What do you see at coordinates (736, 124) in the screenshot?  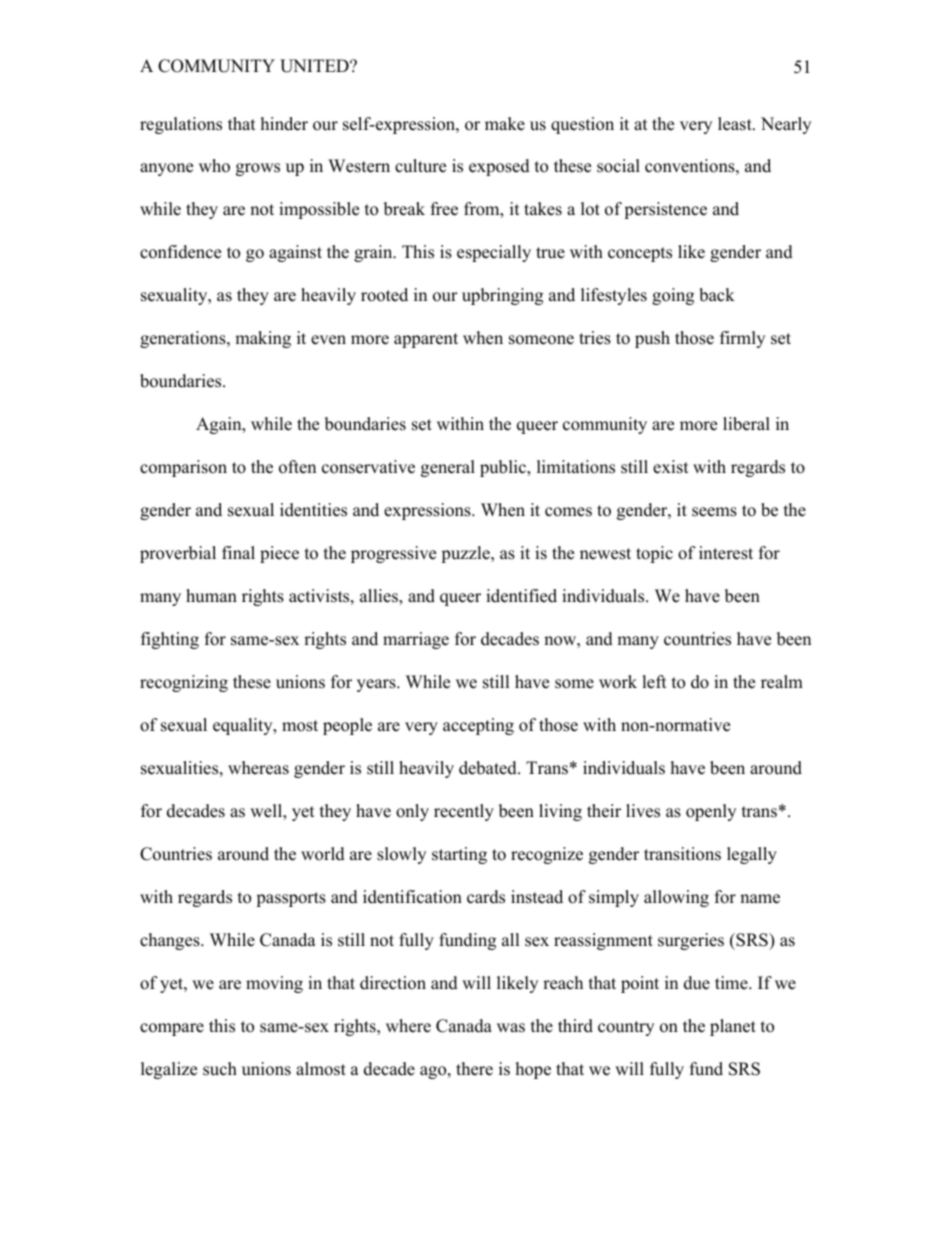 I see `least` at bounding box center [736, 124].
